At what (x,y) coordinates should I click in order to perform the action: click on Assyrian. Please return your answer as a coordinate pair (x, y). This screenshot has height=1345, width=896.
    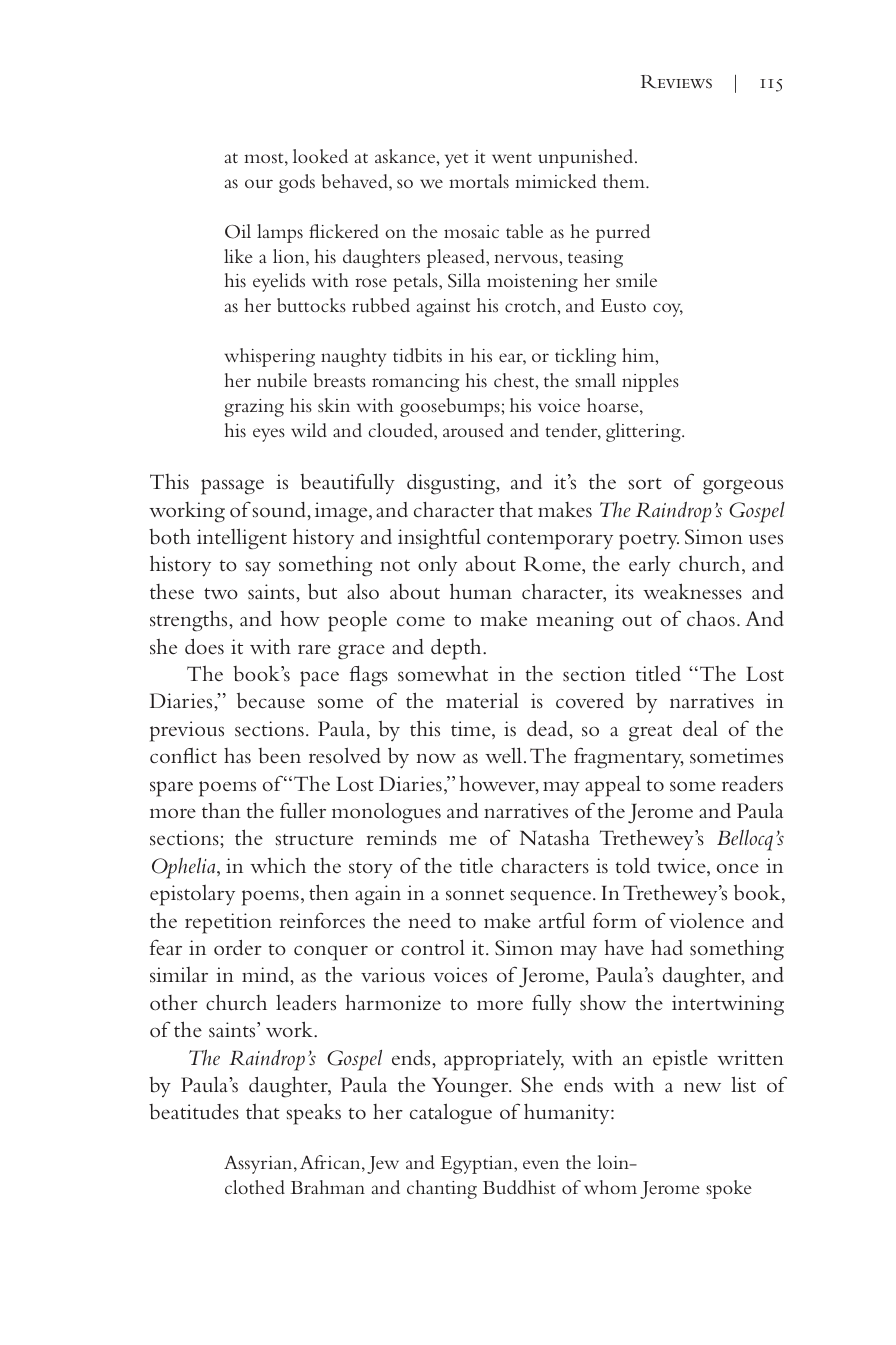
    Looking at the image, I should click on (259, 1165).
